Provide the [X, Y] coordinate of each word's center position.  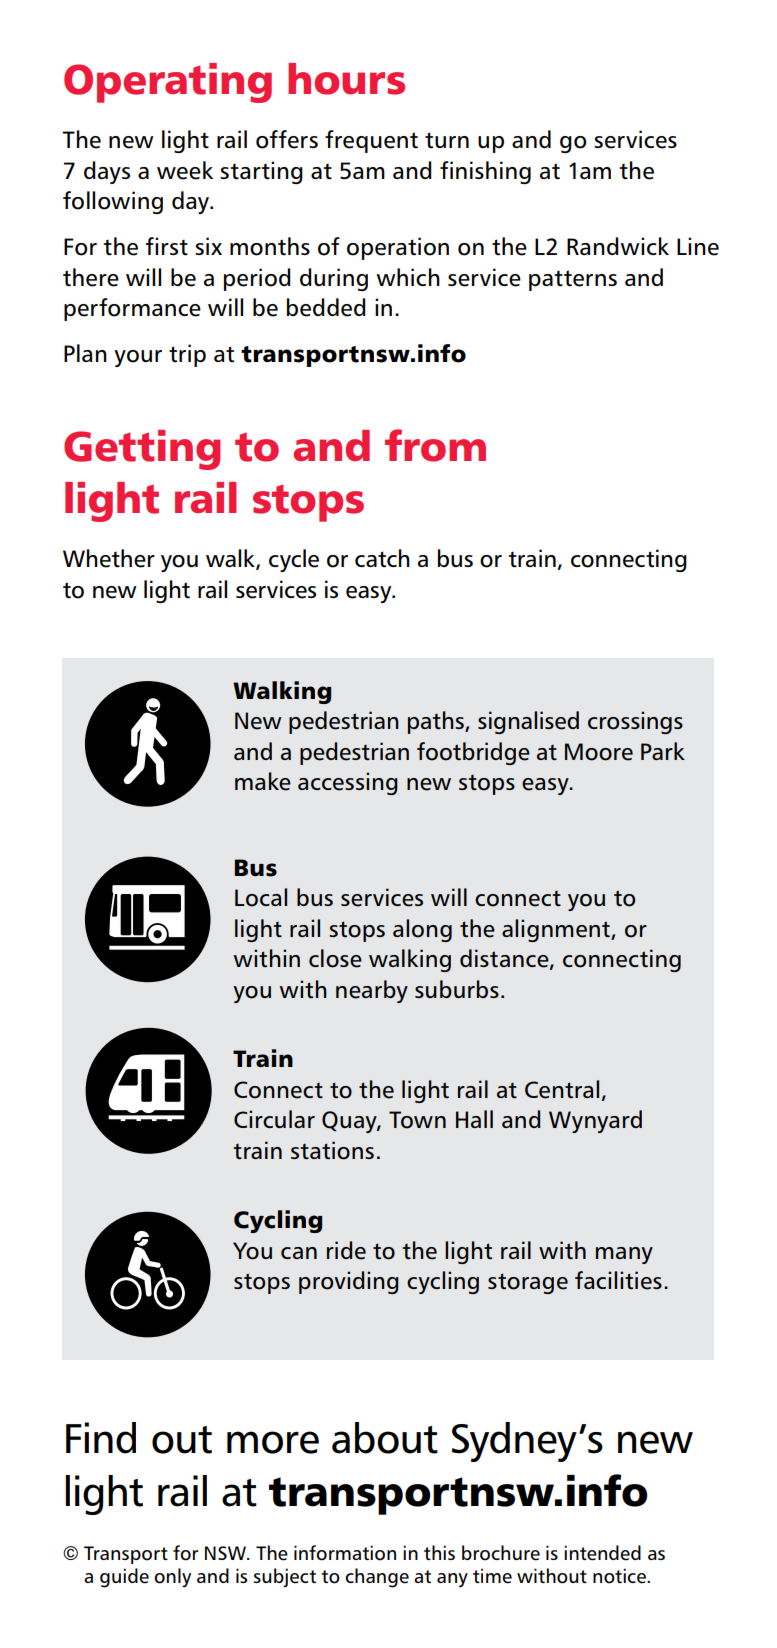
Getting [142, 450]
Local [261, 897]
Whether [109, 558]
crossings [635, 722]
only [172, 1577]
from [435, 445]
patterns [573, 280]
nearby [372, 991]
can [299, 1253]
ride [346, 1250]
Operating [168, 83]
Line [698, 246]
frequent [371, 141]
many [624, 1255]
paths [437, 722]
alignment [557, 930]
